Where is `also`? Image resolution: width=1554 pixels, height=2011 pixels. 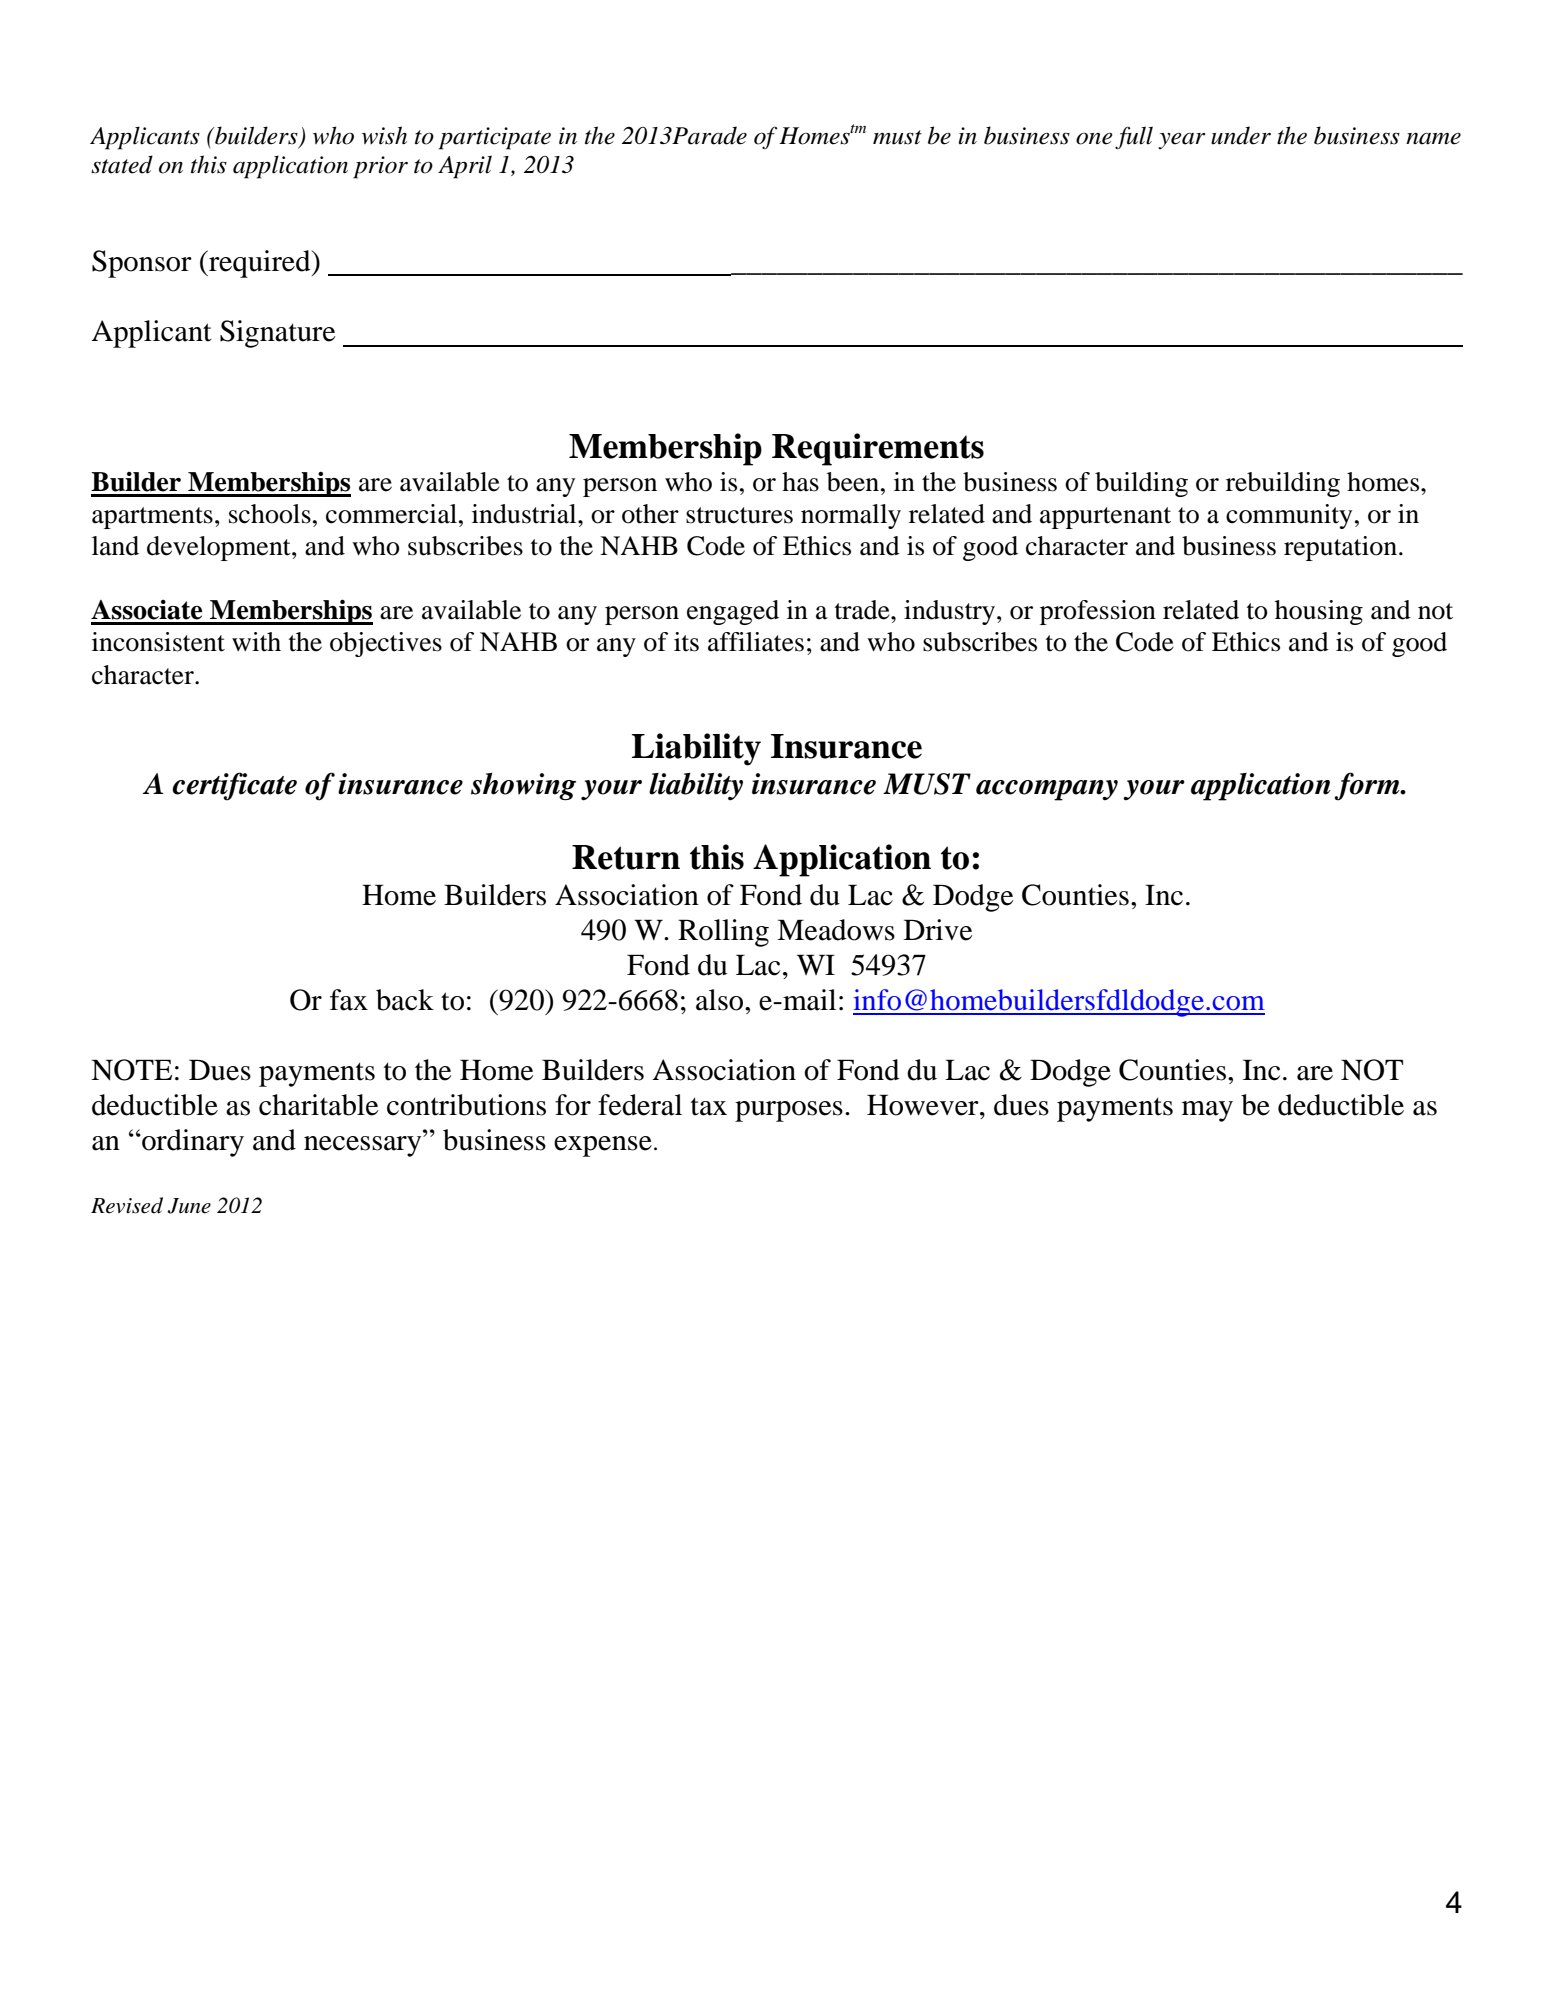
also is located at coordinates (721, 1000).
